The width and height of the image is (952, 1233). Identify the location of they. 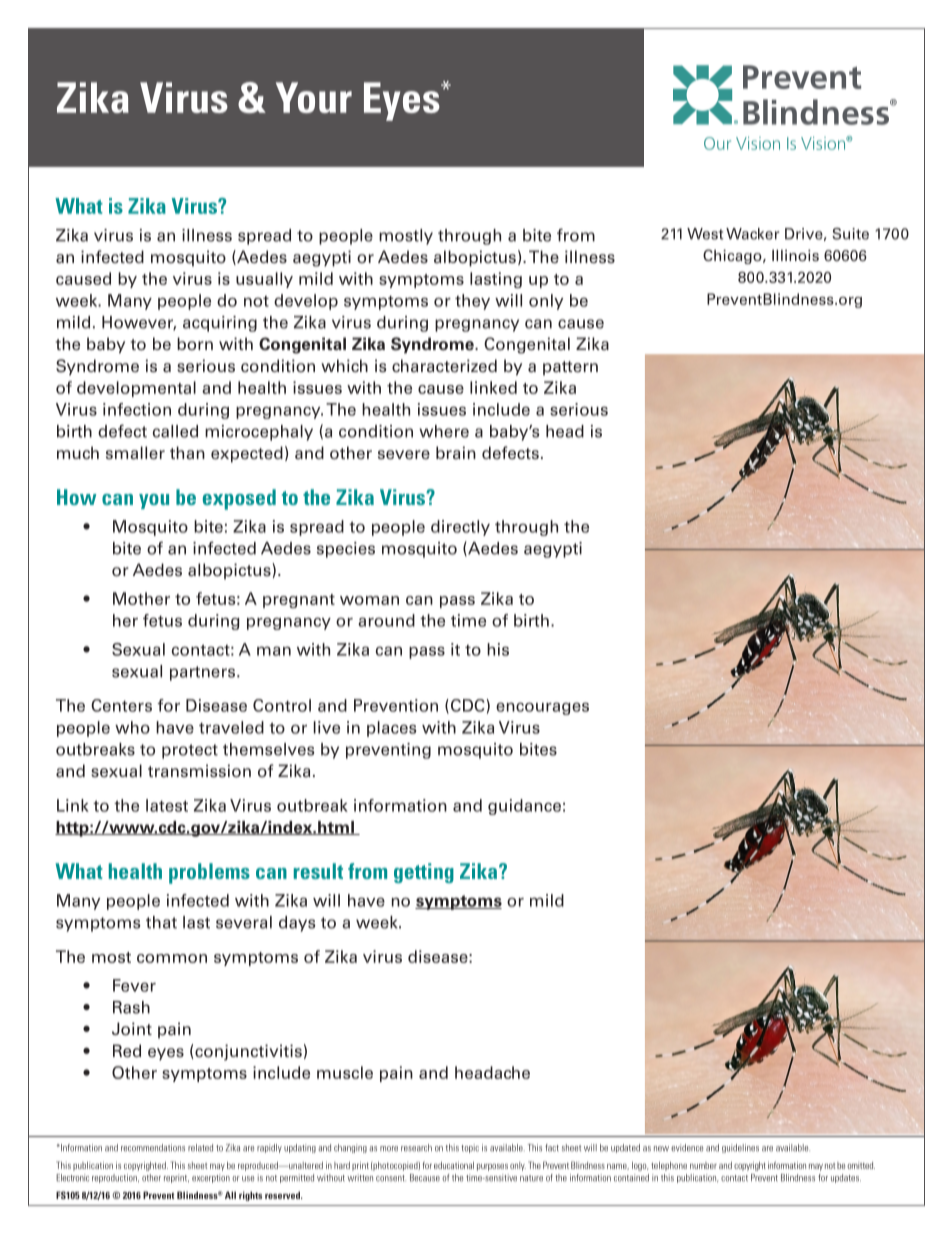
(472, 302).
